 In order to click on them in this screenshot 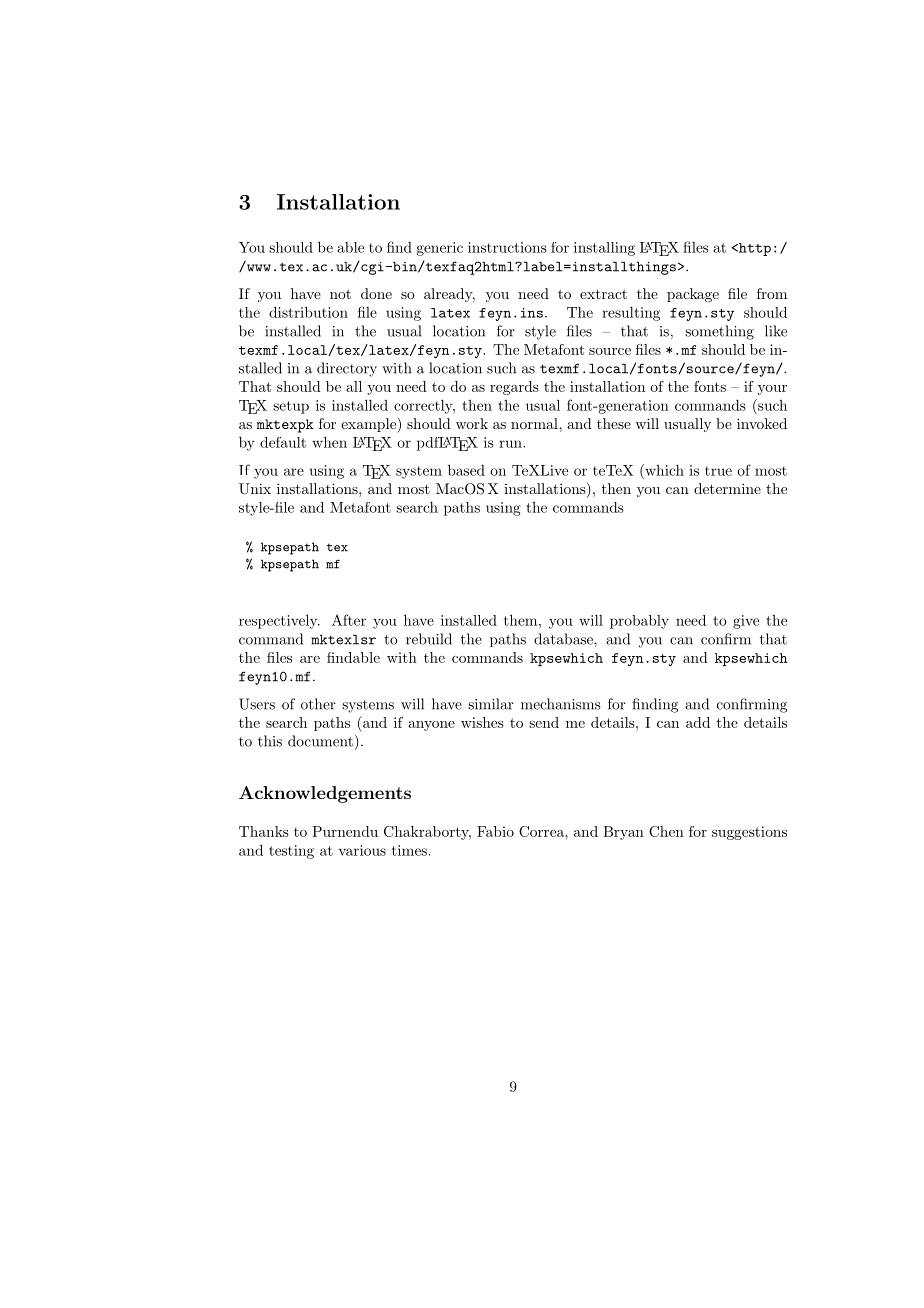, I will do `click(522, 620)`.
